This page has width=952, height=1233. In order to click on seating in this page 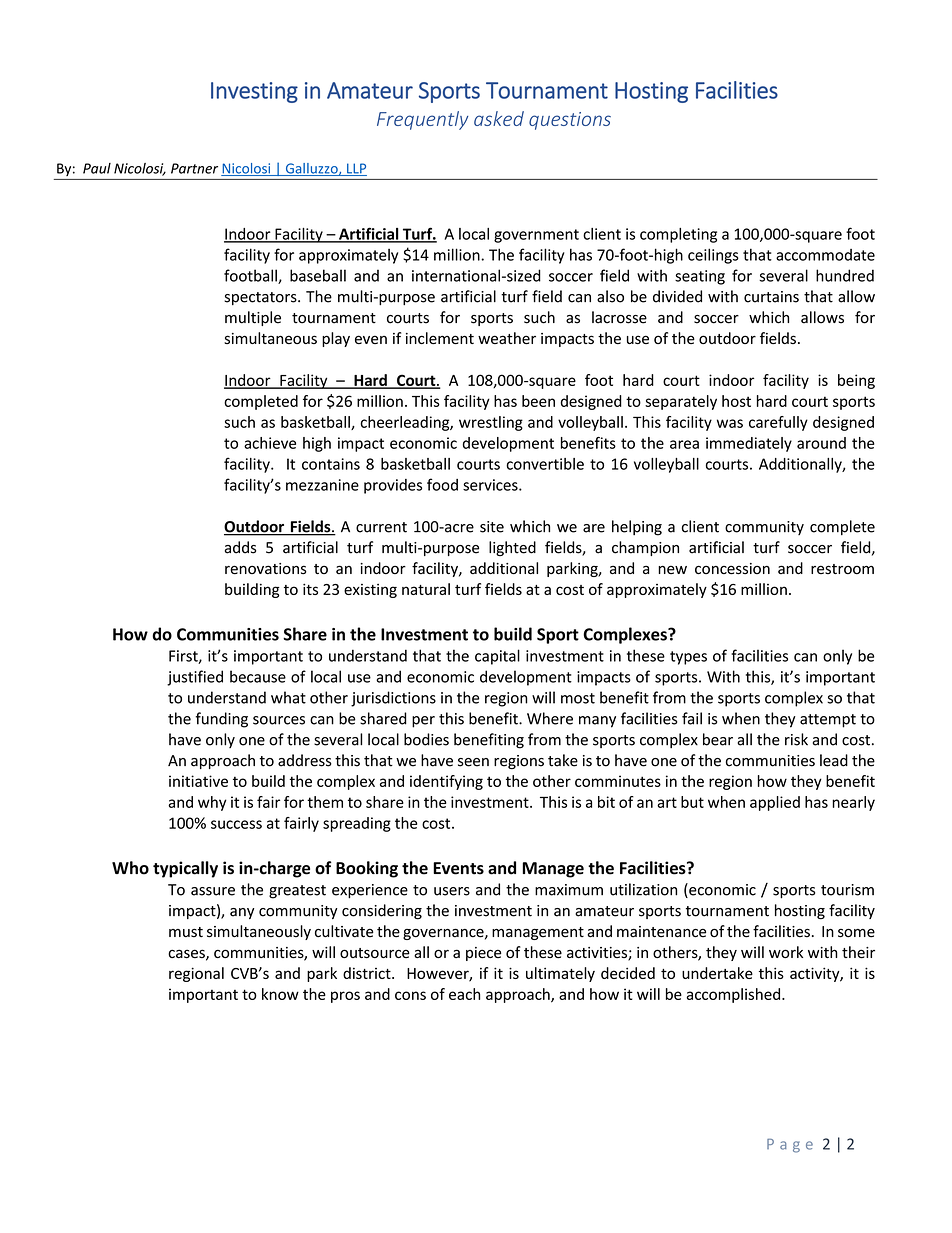, I will do `click(700, 277)`.
